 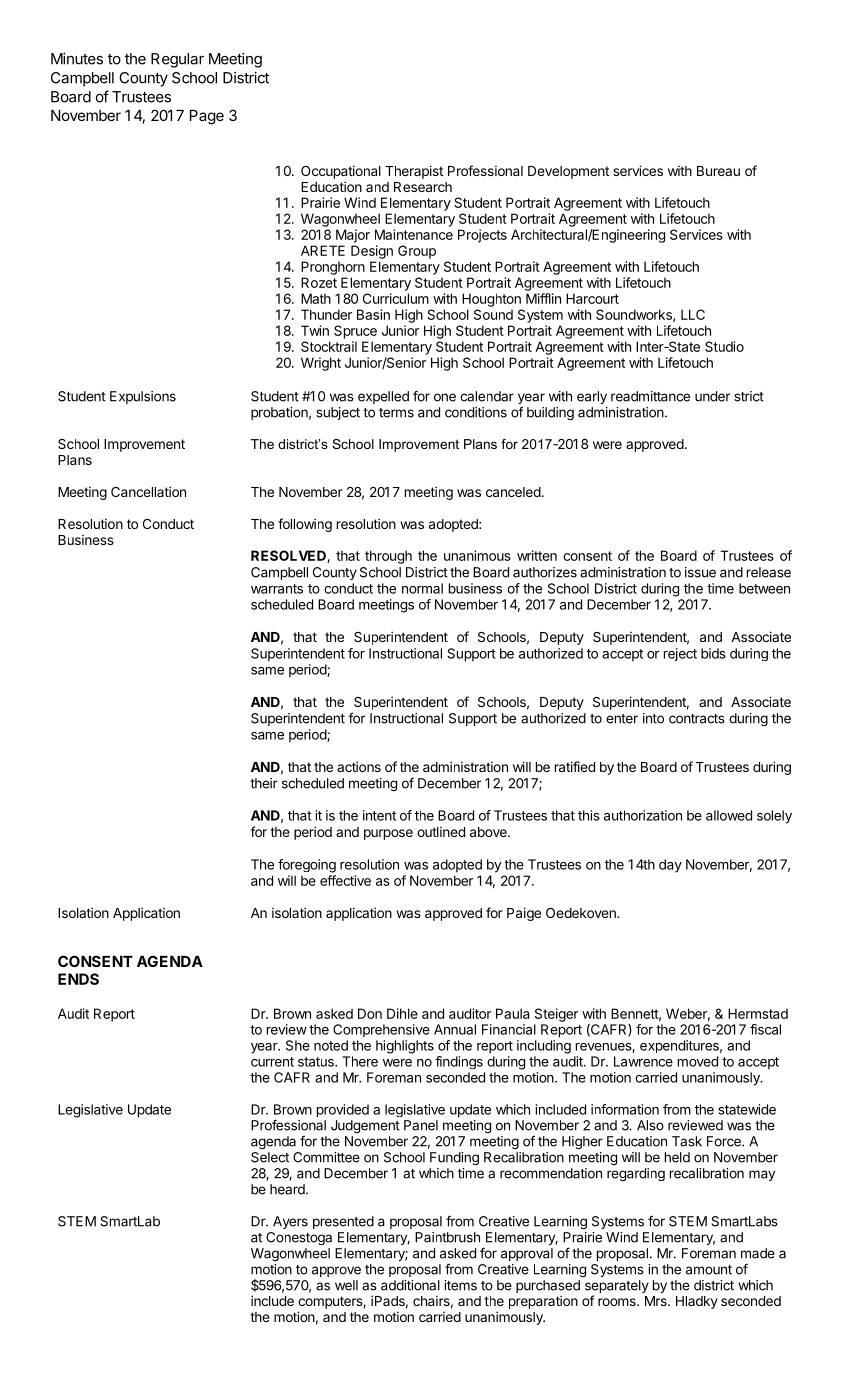 I want to click on Bureau, so click(x=718, y=171).
